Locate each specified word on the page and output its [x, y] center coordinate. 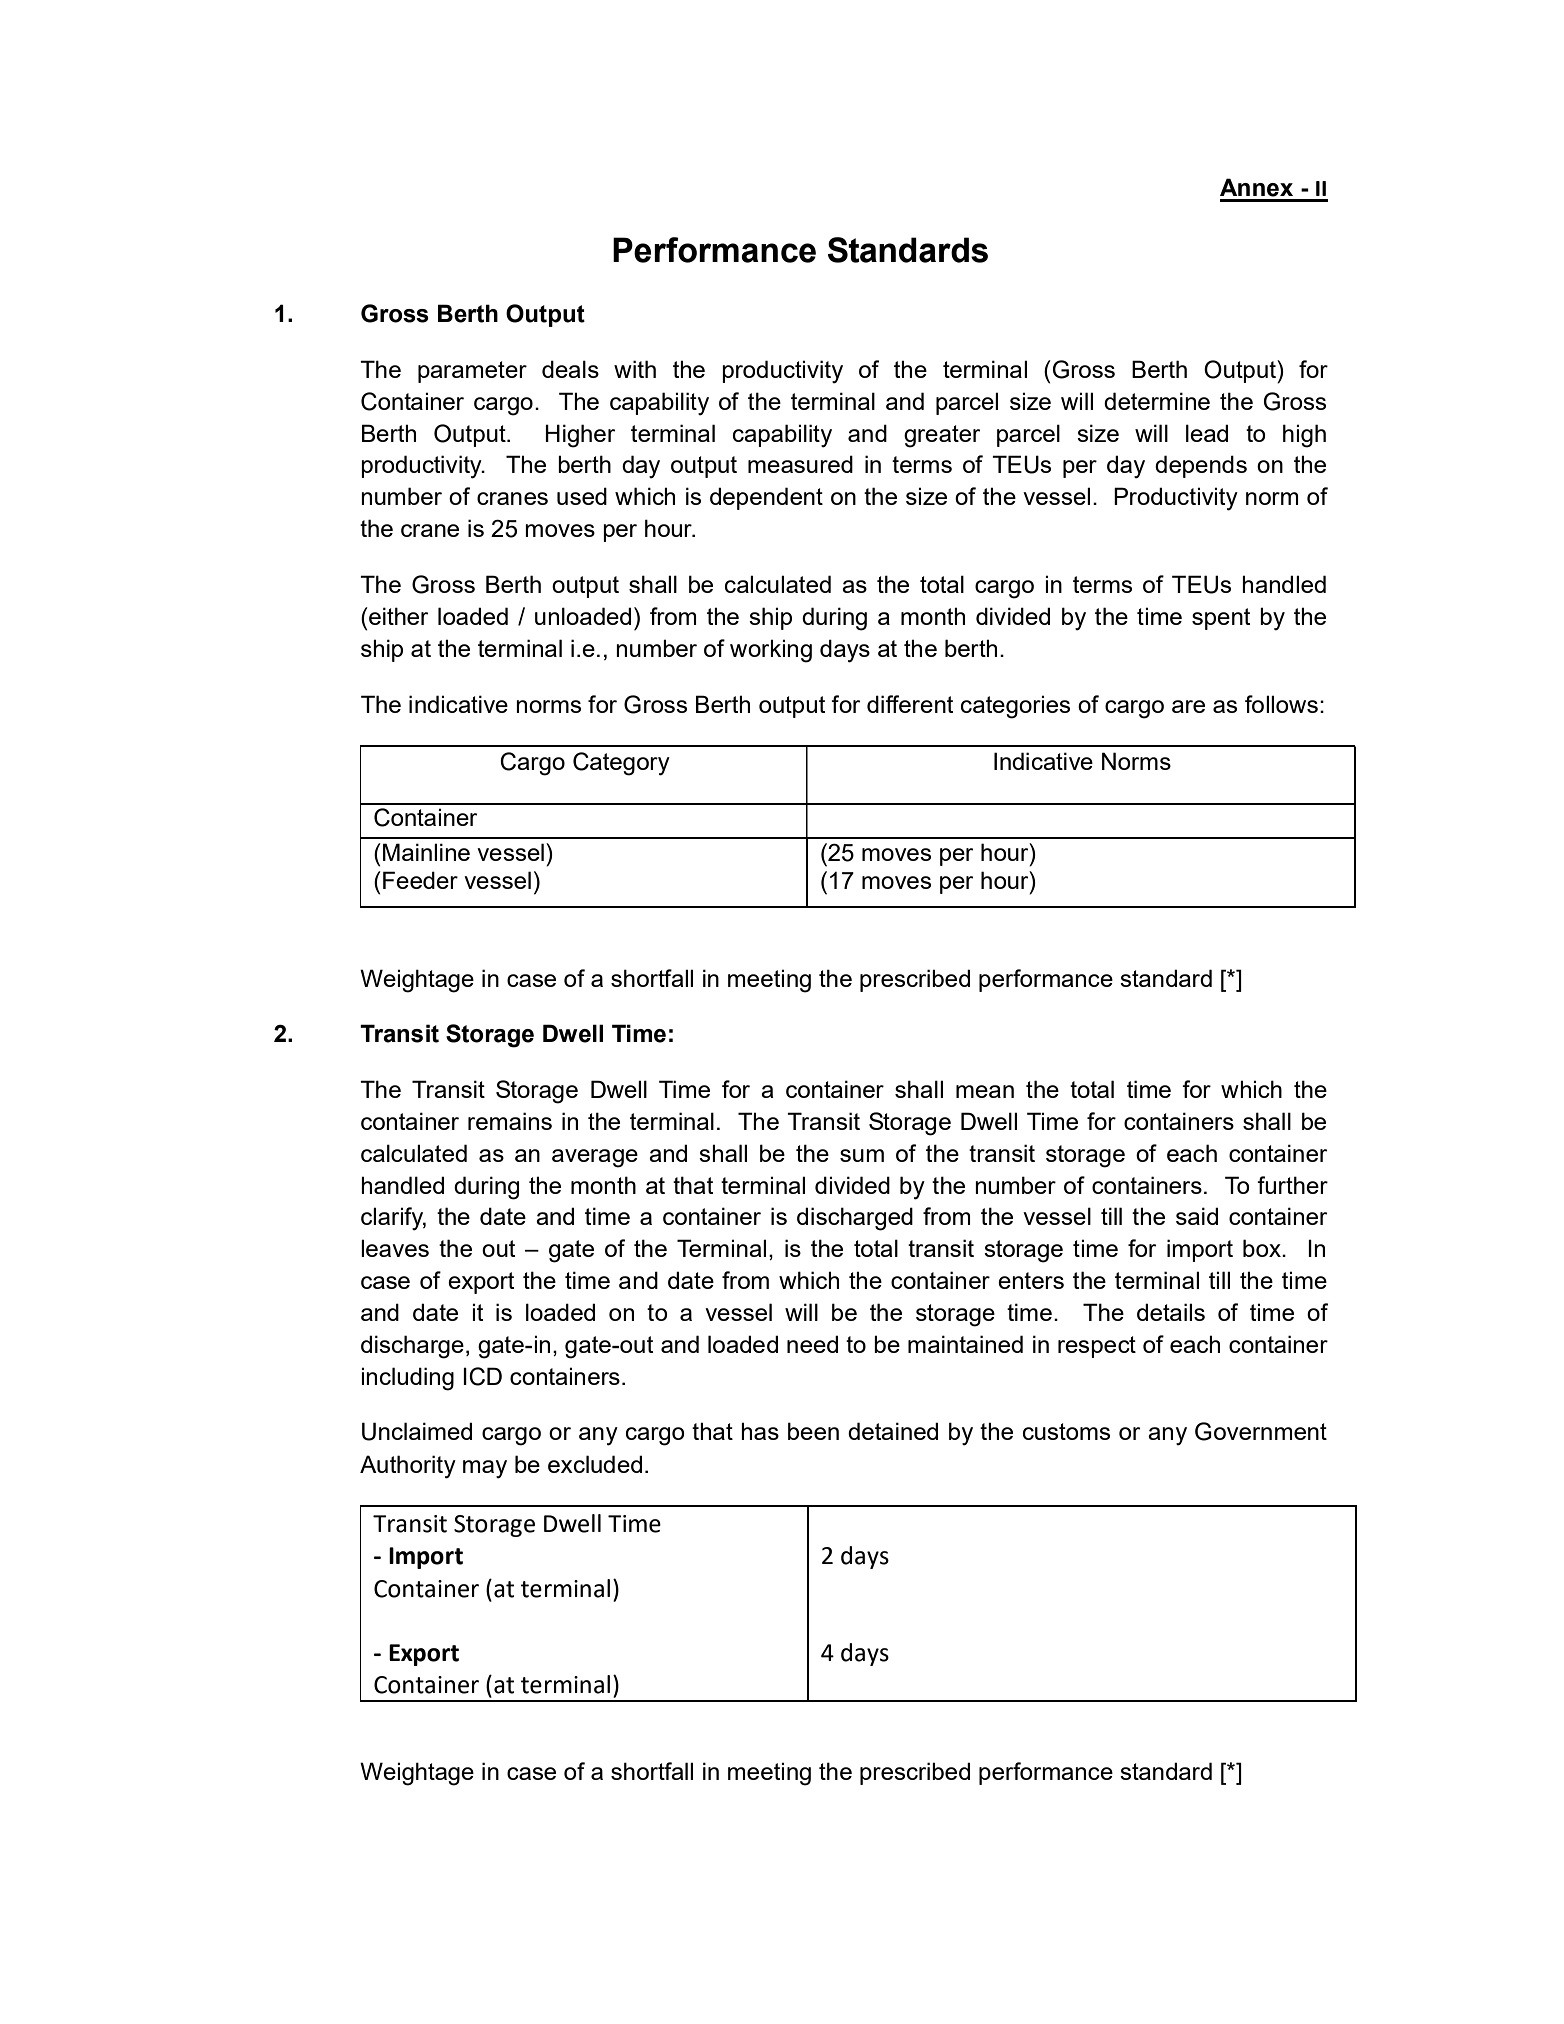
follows [1281, 704]
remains [510, 1121]
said [1197, 1216]
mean [985, 1091]
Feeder [420, 880]
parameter [472, 372]
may [485, 1469]
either [397, 616]
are [1188, 706]
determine [1157, 401]
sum [862, 1155]
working [771, 651]
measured [800, 464]
